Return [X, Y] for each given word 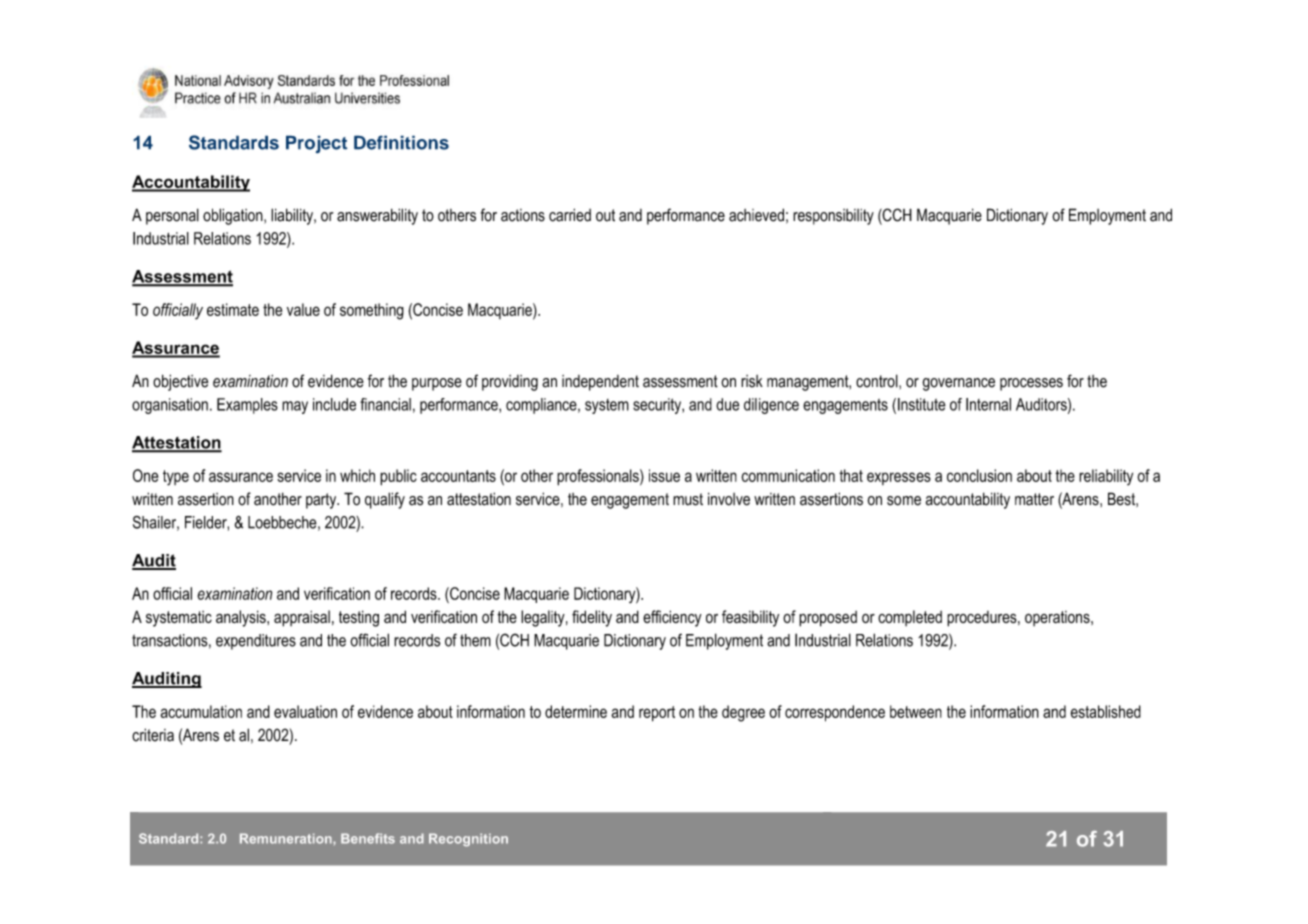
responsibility [833, 217]
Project [317, 144]
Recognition [468, 840]
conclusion [979, 475]
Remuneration [287, 838]
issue [664, 475]
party [322, 501]
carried [570, 215]
